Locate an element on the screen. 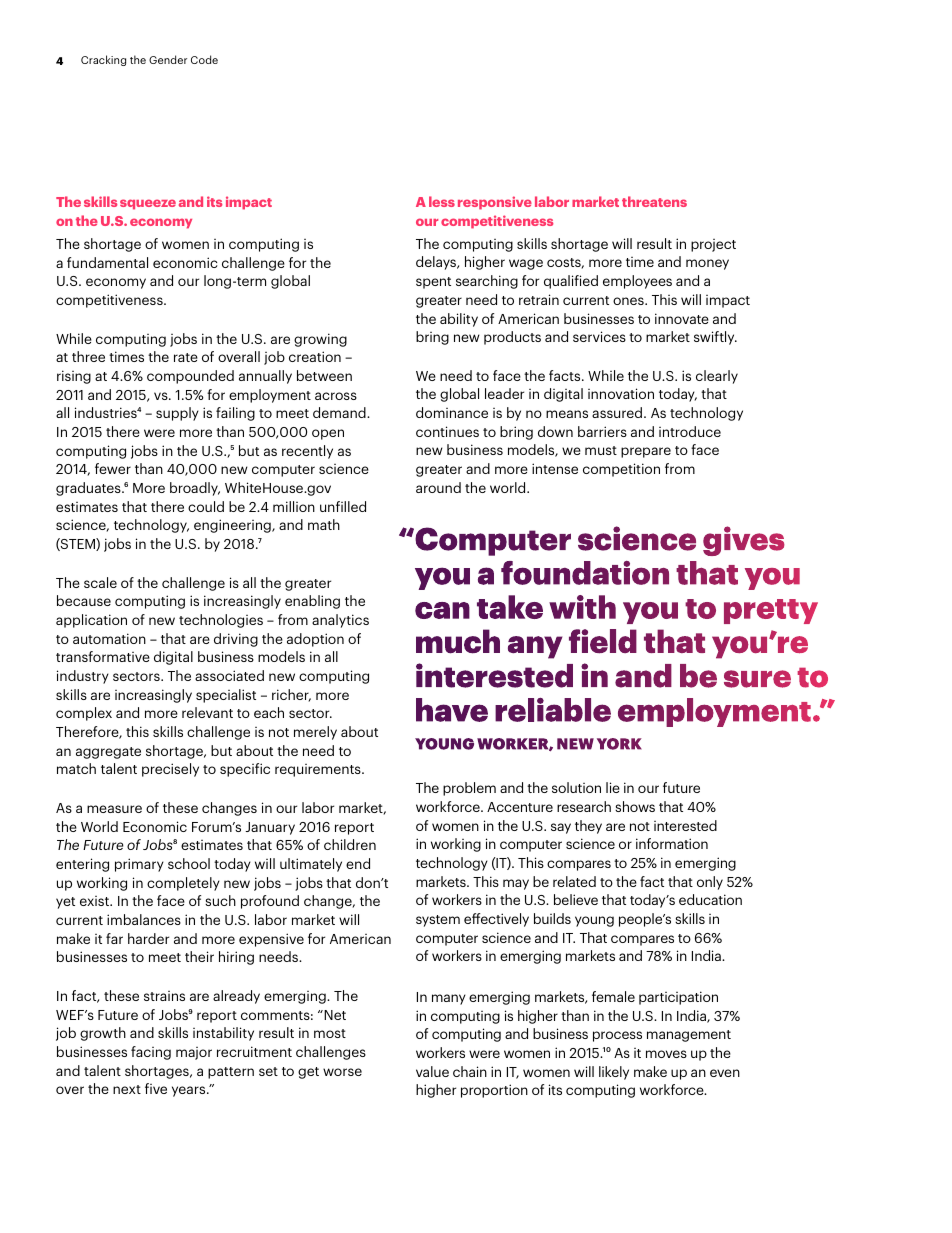 The width and height of the screenshot is (952, 1233). scale is located at coordinates (100, 582).
